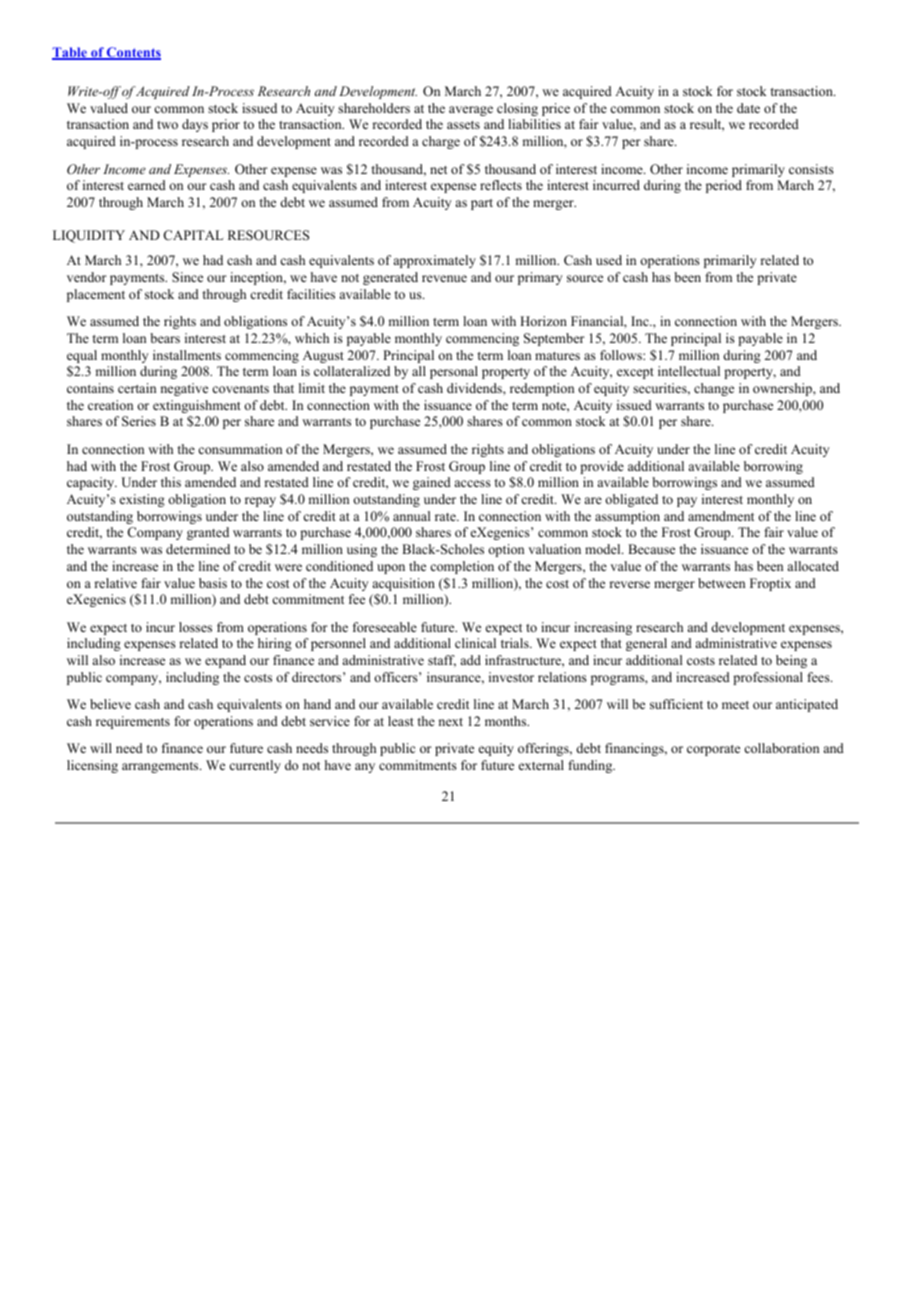 This screenshot has height=1308, width=924. What do you see at coordinates (142, 500) in the screenshot?
I see `existing` at bounding box center [142, 500].
